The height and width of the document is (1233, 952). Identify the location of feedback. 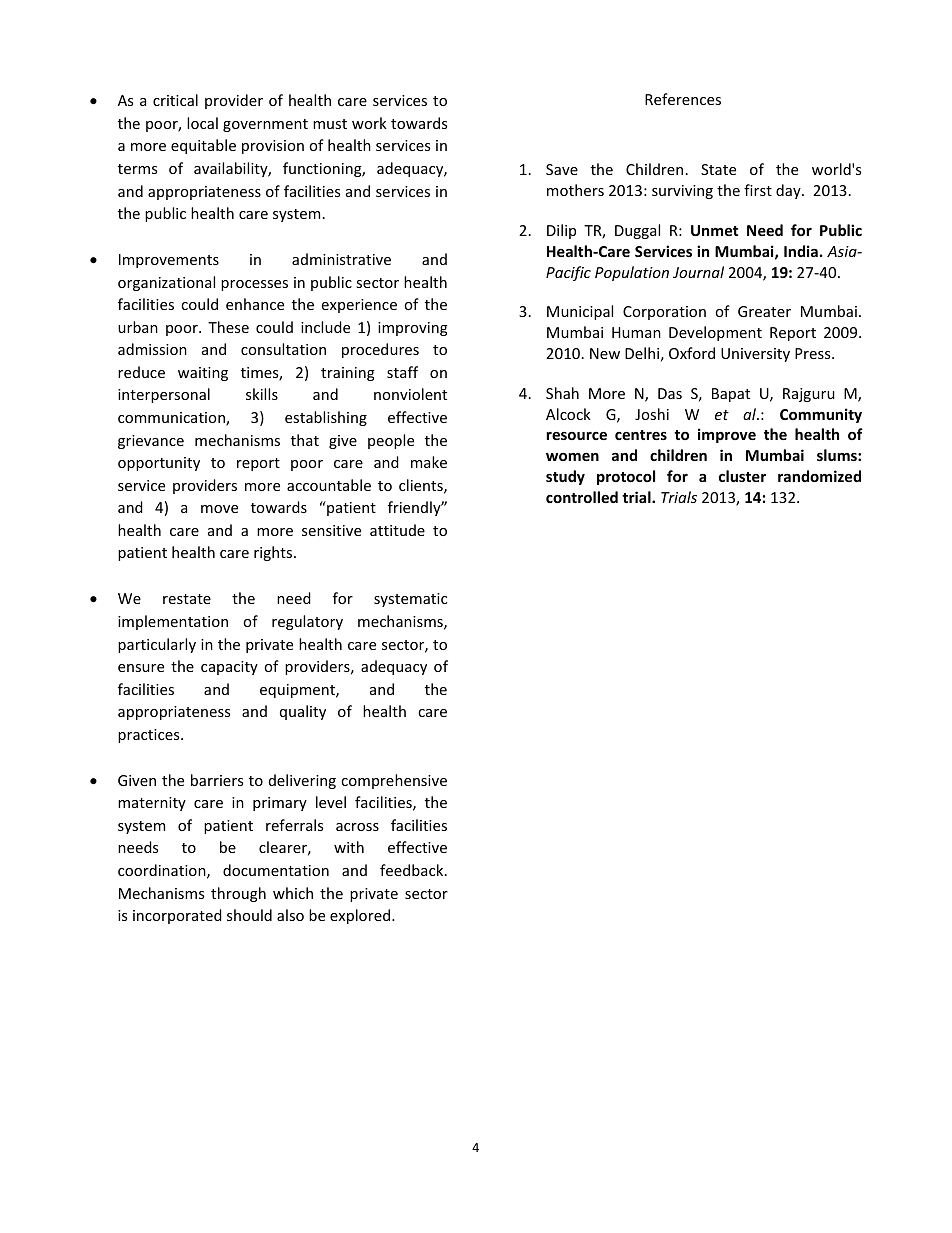
(413, 870).
